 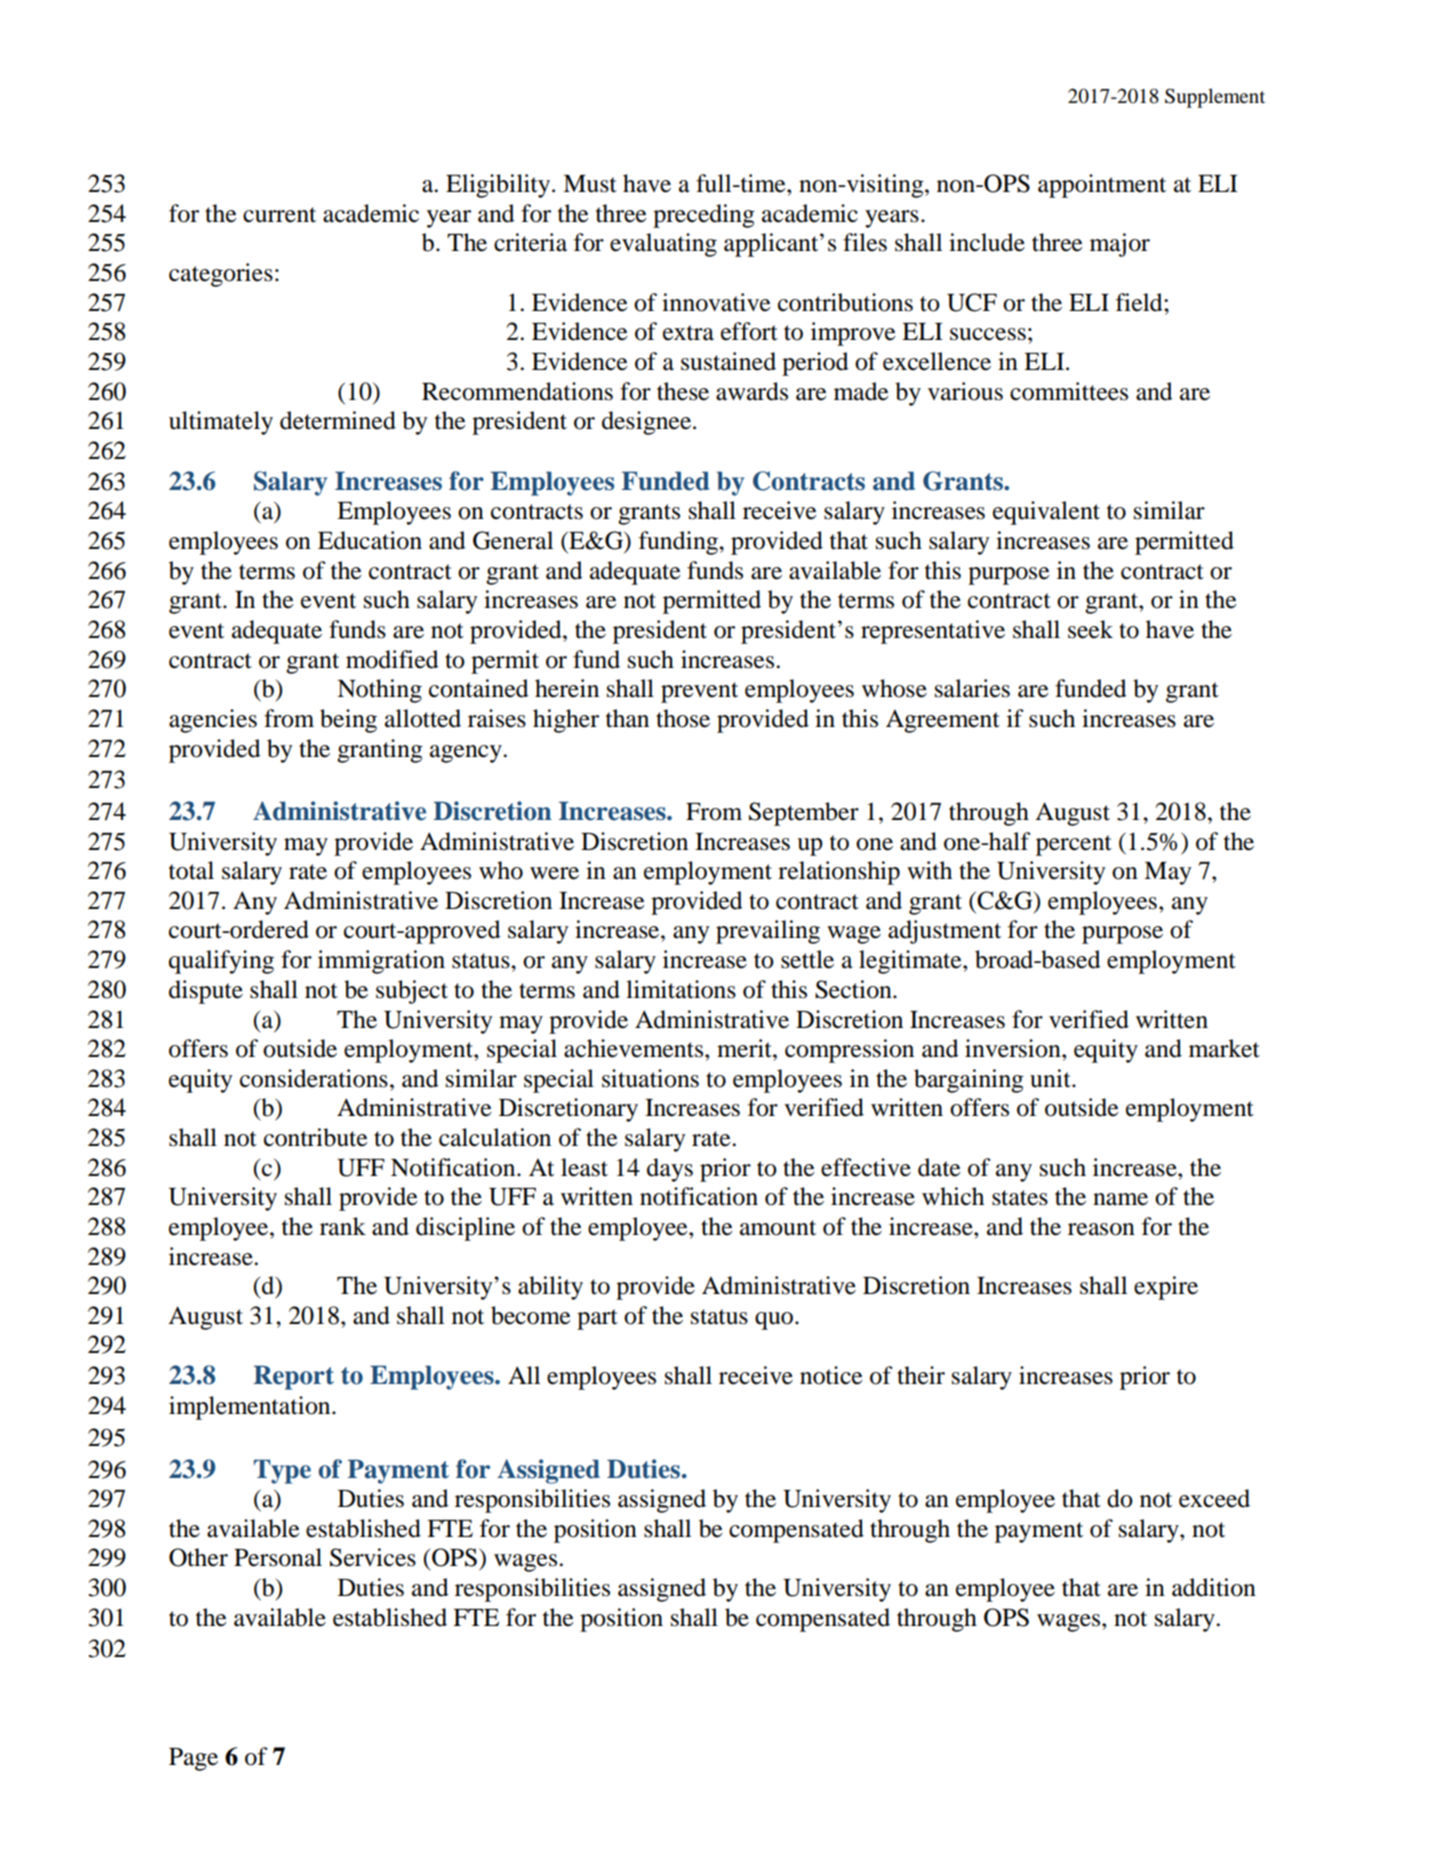 I want to click on immigration, so click(x=381, y=962).
